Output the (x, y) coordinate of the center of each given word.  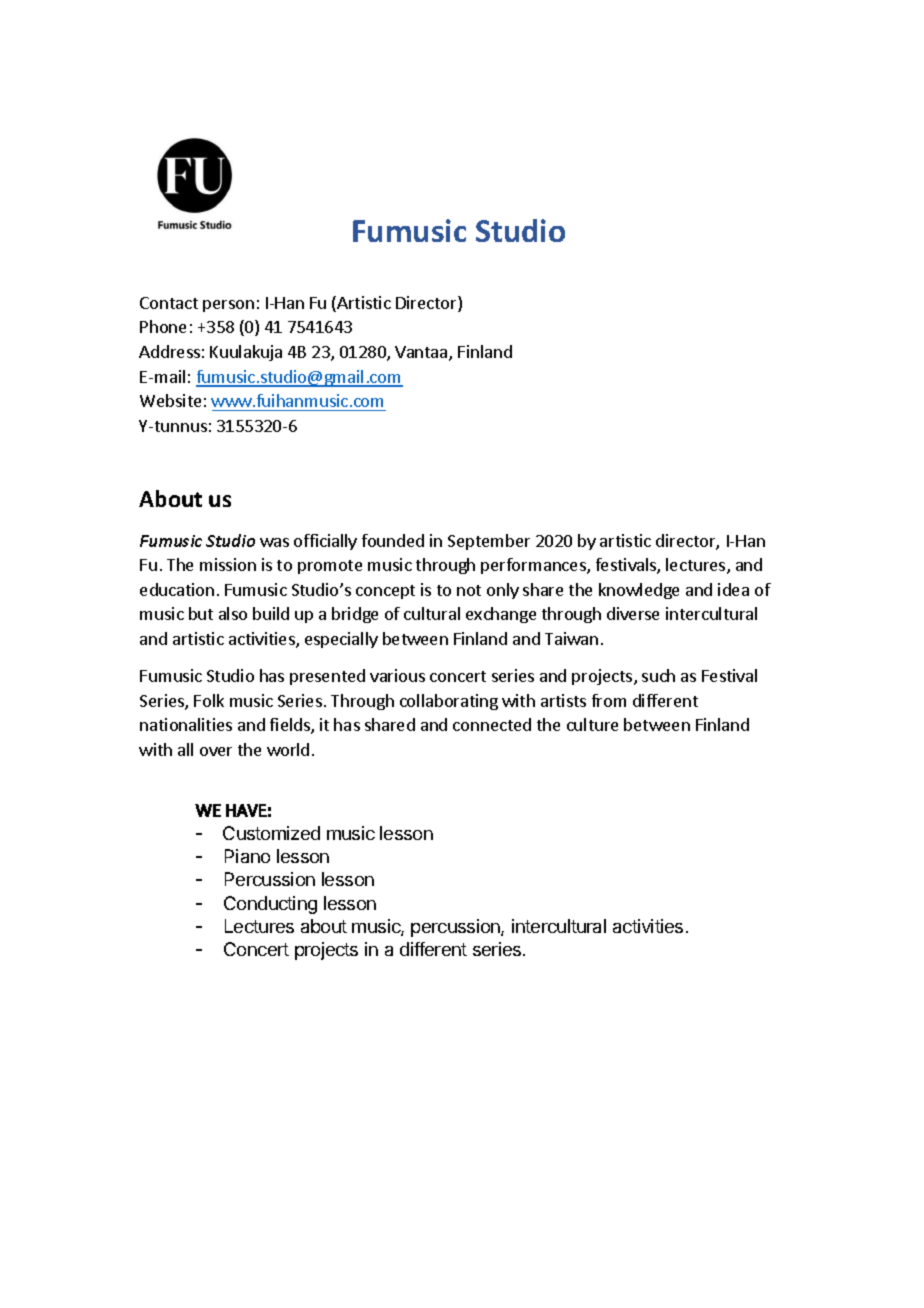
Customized (271, 833)
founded (393, 540)
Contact (169, 303)
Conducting (270, 905)
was (274, 542)
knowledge (639, 591)
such (658, 675)
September (489, 542)
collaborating (449, 702)
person (228, 306)
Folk (209, 700)
